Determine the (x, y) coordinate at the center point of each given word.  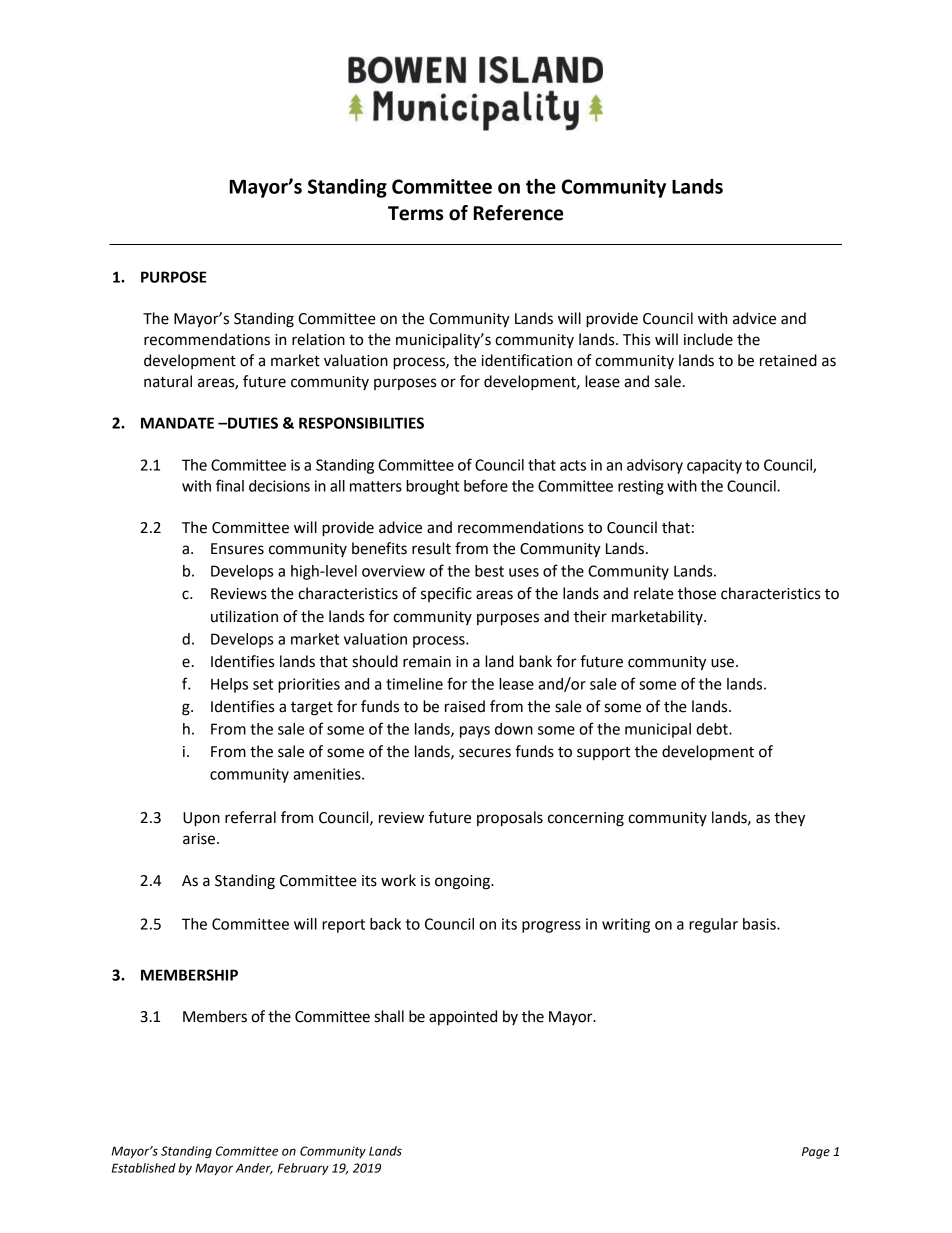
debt (713, 729)
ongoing (463, 882)
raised (465, 706)
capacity (714, 466)
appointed (463, 1018)
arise (200, 839)
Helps (229, 685)
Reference (518, 213)
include (708, 339)
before (486, 485)
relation (318, 339)
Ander (254, 1169)
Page (816, 1153)
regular (713, 925)
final (230, 485)
